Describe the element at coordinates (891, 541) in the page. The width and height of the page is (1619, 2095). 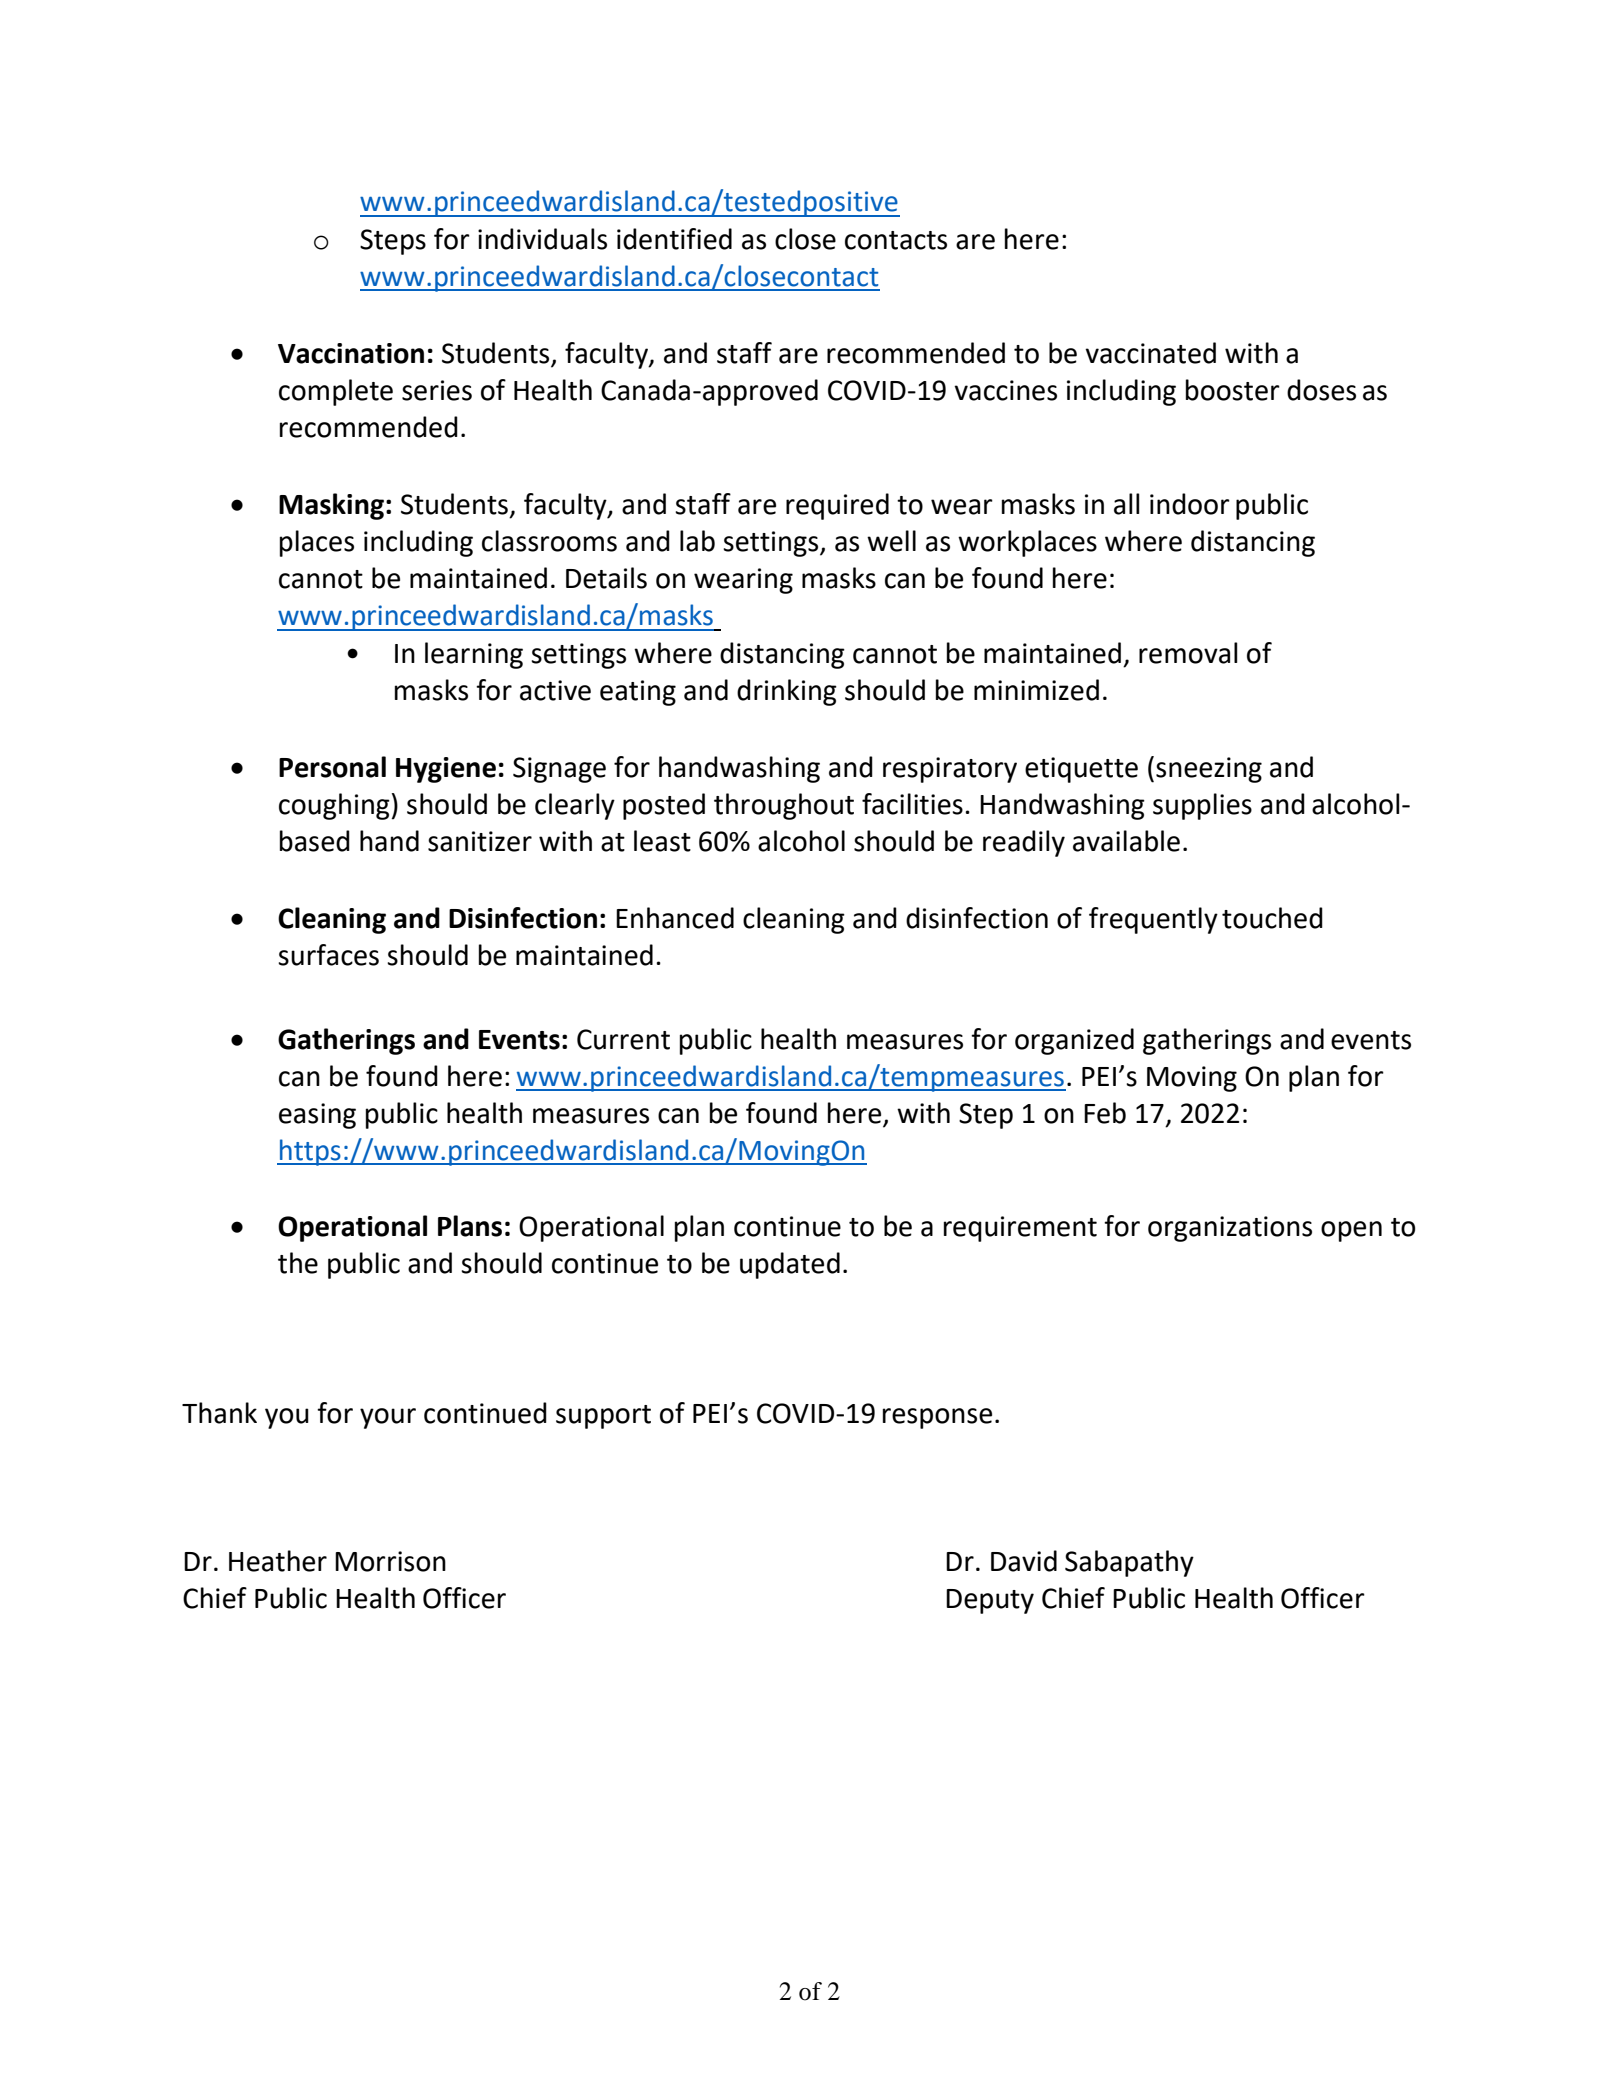
I see `well` at that location.
